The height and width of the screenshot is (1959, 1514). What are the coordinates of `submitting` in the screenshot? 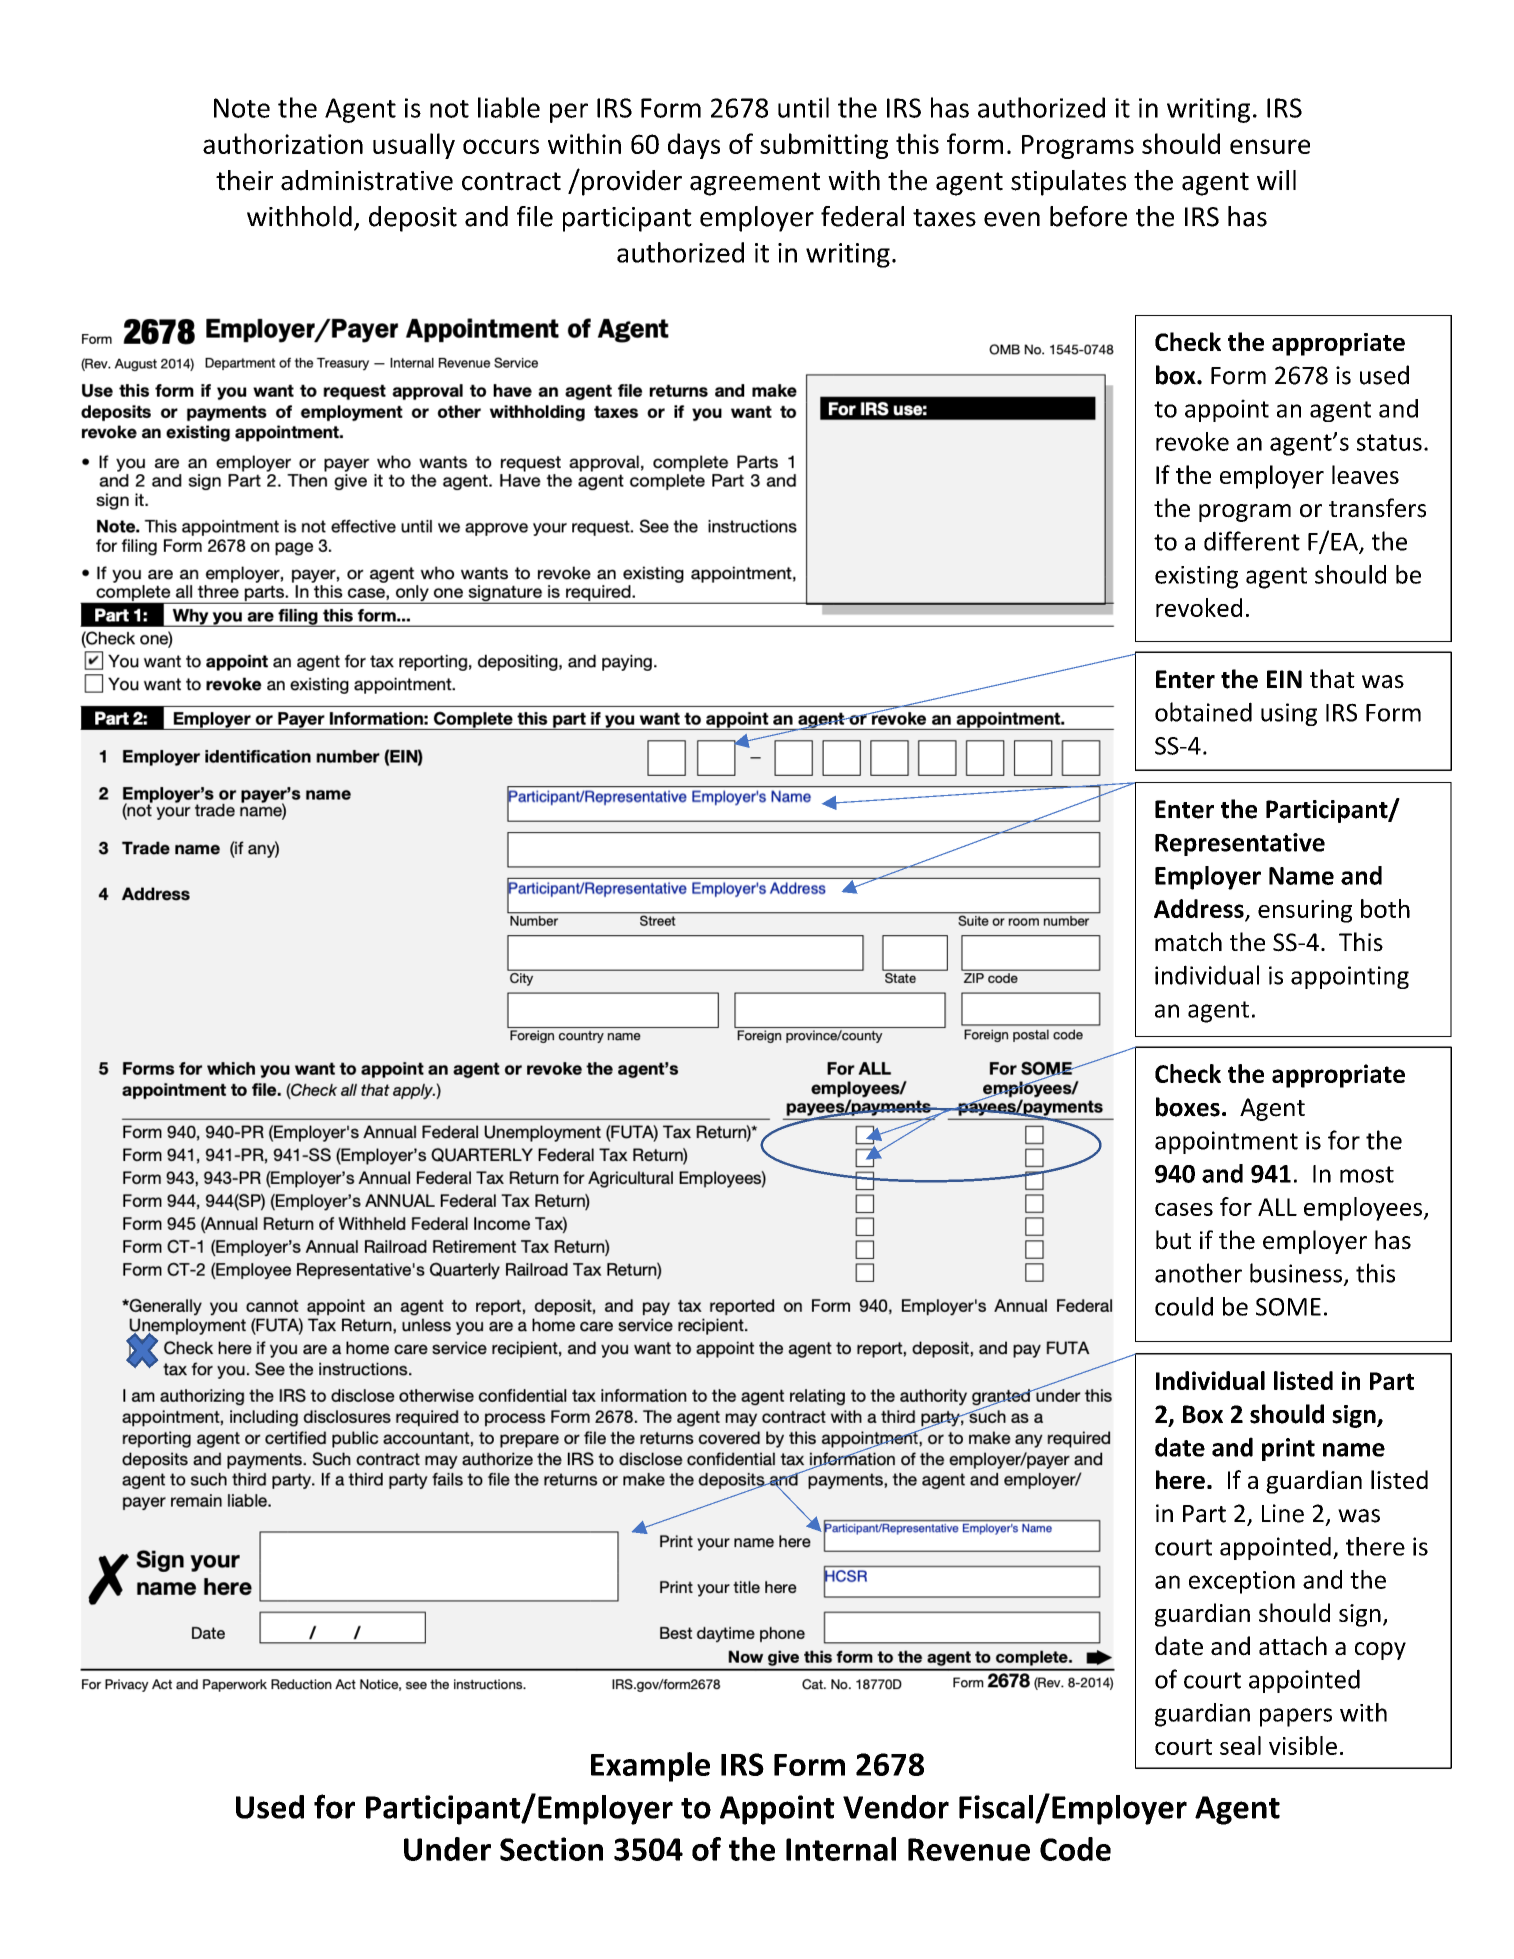 It's located at (824, 146).
